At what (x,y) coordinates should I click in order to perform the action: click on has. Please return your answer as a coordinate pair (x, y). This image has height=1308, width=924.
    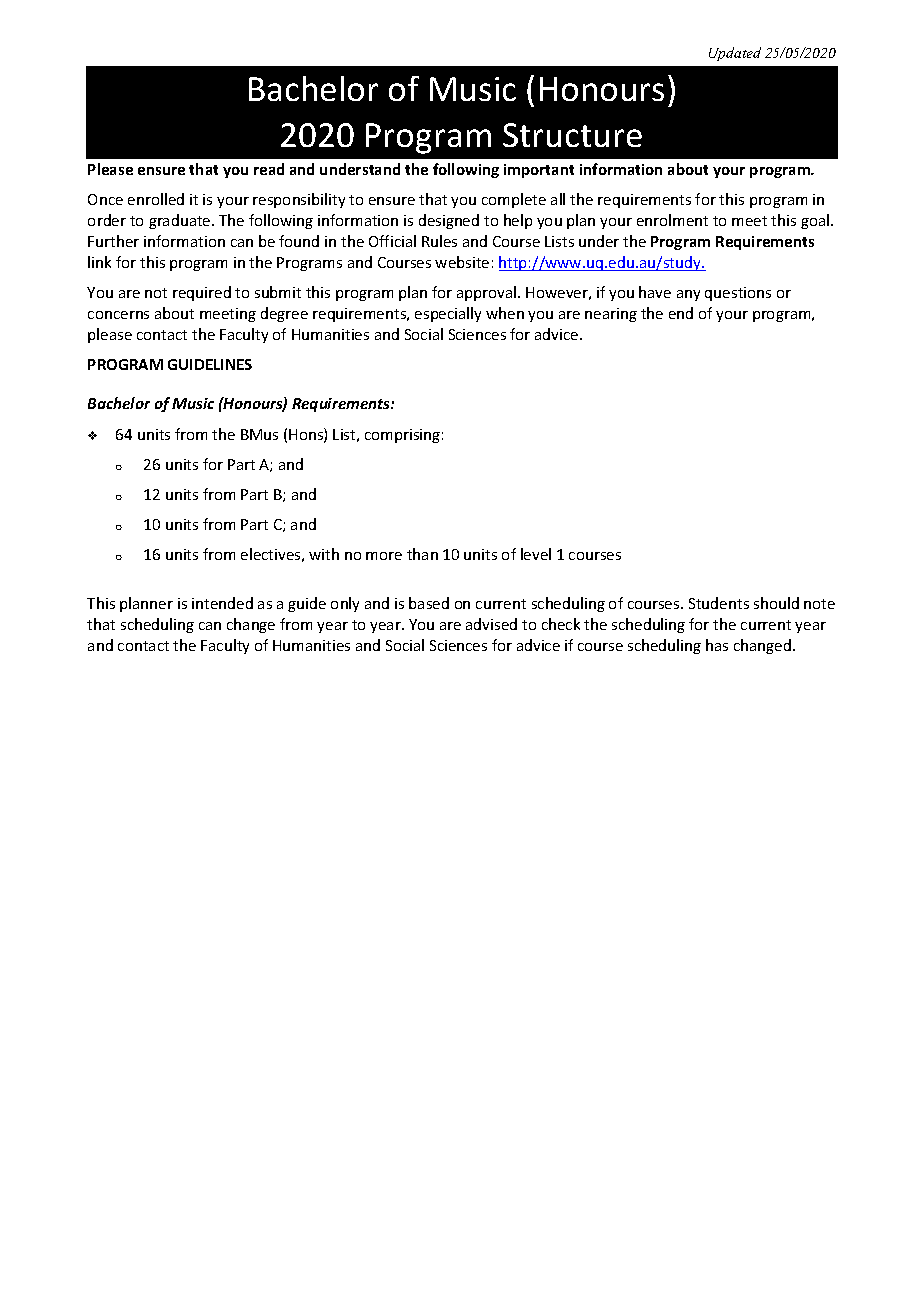
    Looking at the image, I should click on (717, 645).
